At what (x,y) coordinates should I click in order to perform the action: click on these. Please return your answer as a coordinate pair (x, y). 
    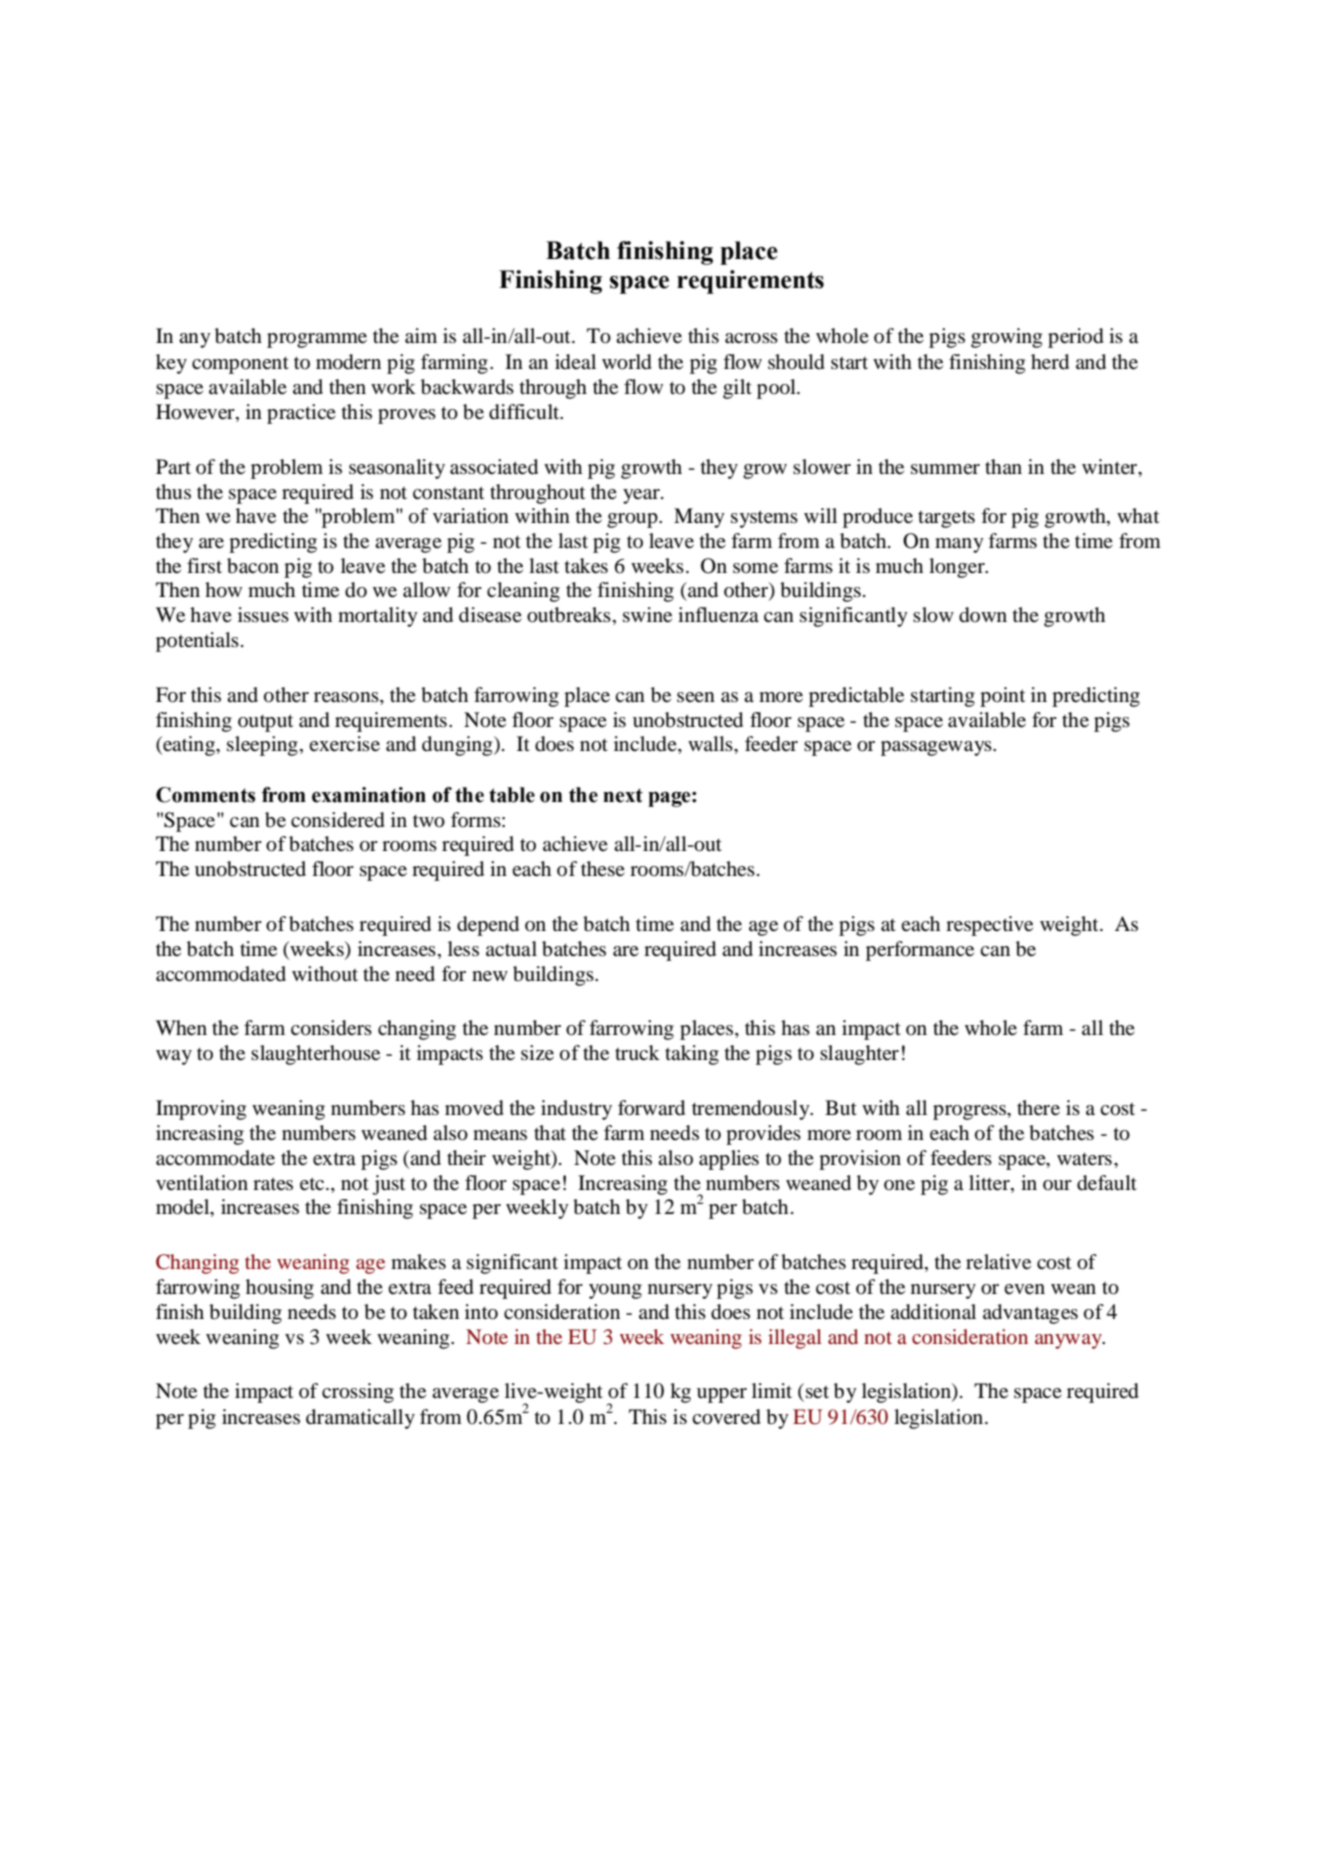
    Looking at the image, I should click on (603, 868).
